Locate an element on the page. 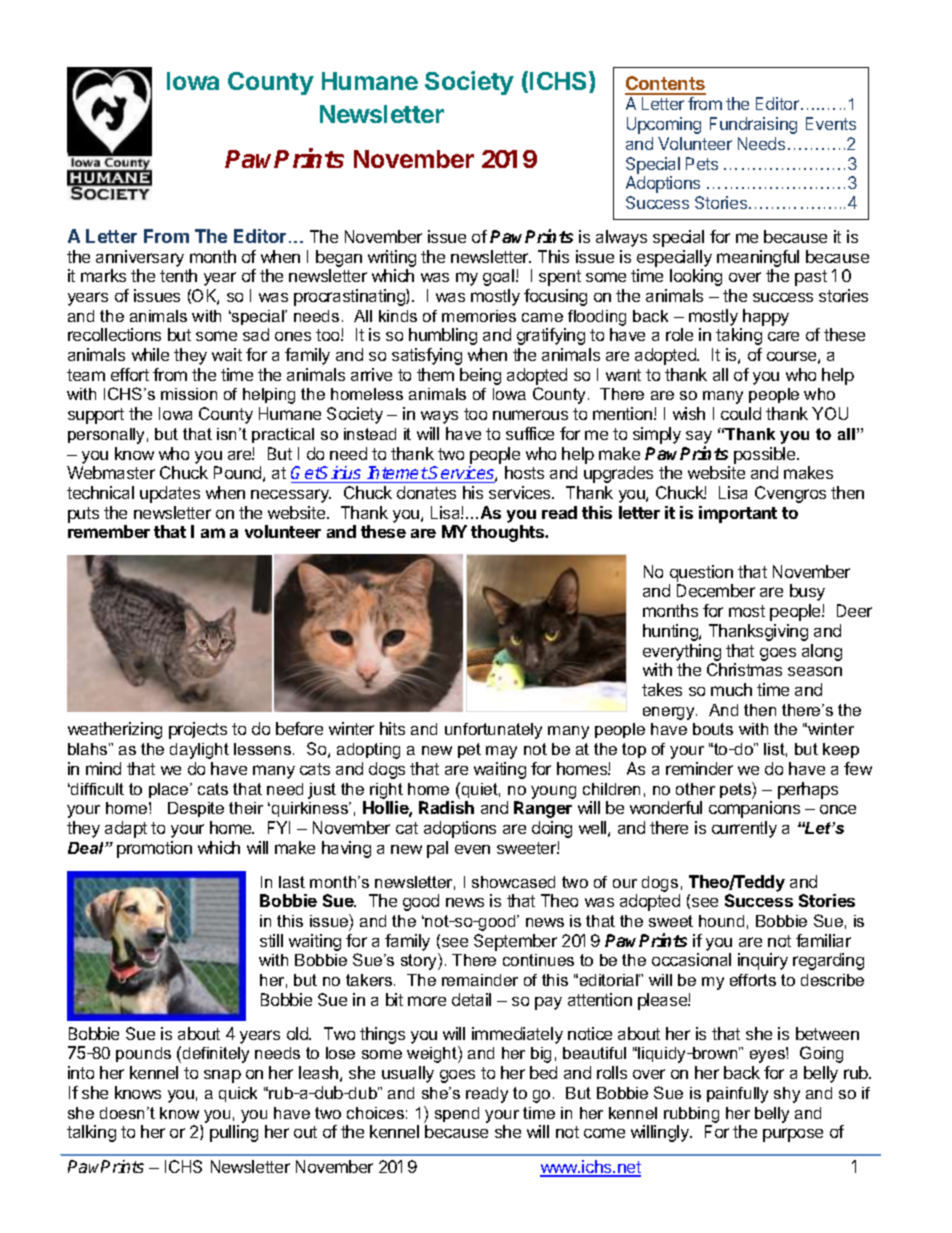 The image size is (952, 1233). Fundraising is located at coordinates (753, 125).
